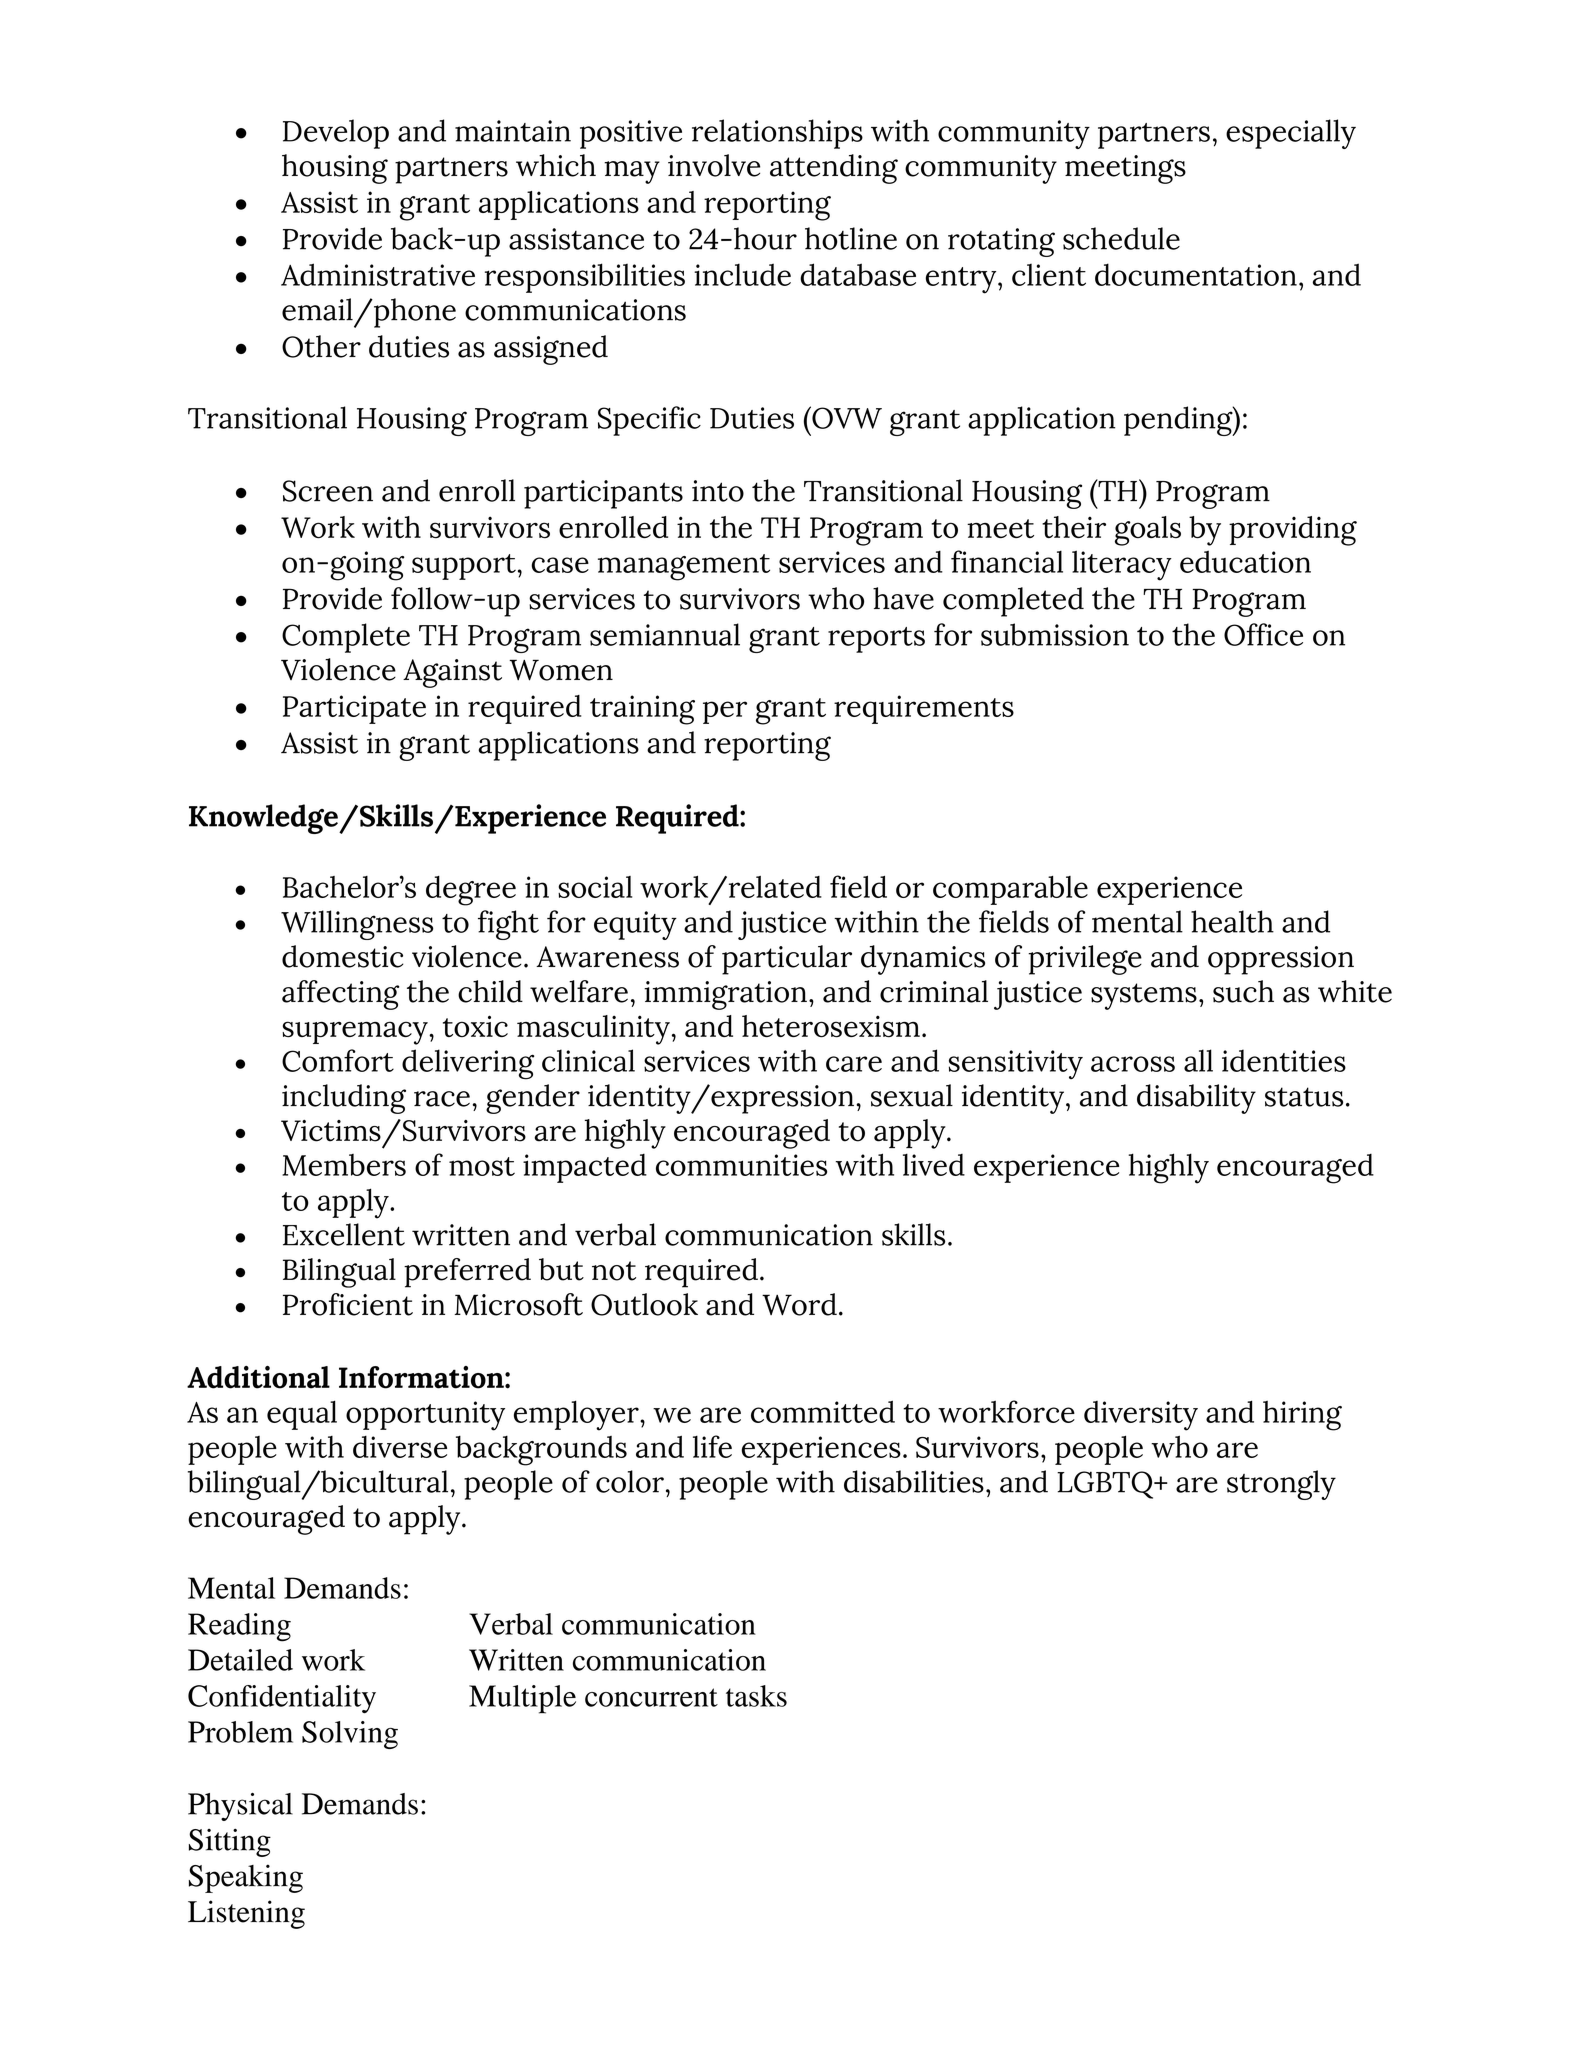 The height and width of the screenshot is (2063, 1594). What do you see at coordinates (834, 169) in the screenshot?
I see `attending` at bounding box center [834, 169].
